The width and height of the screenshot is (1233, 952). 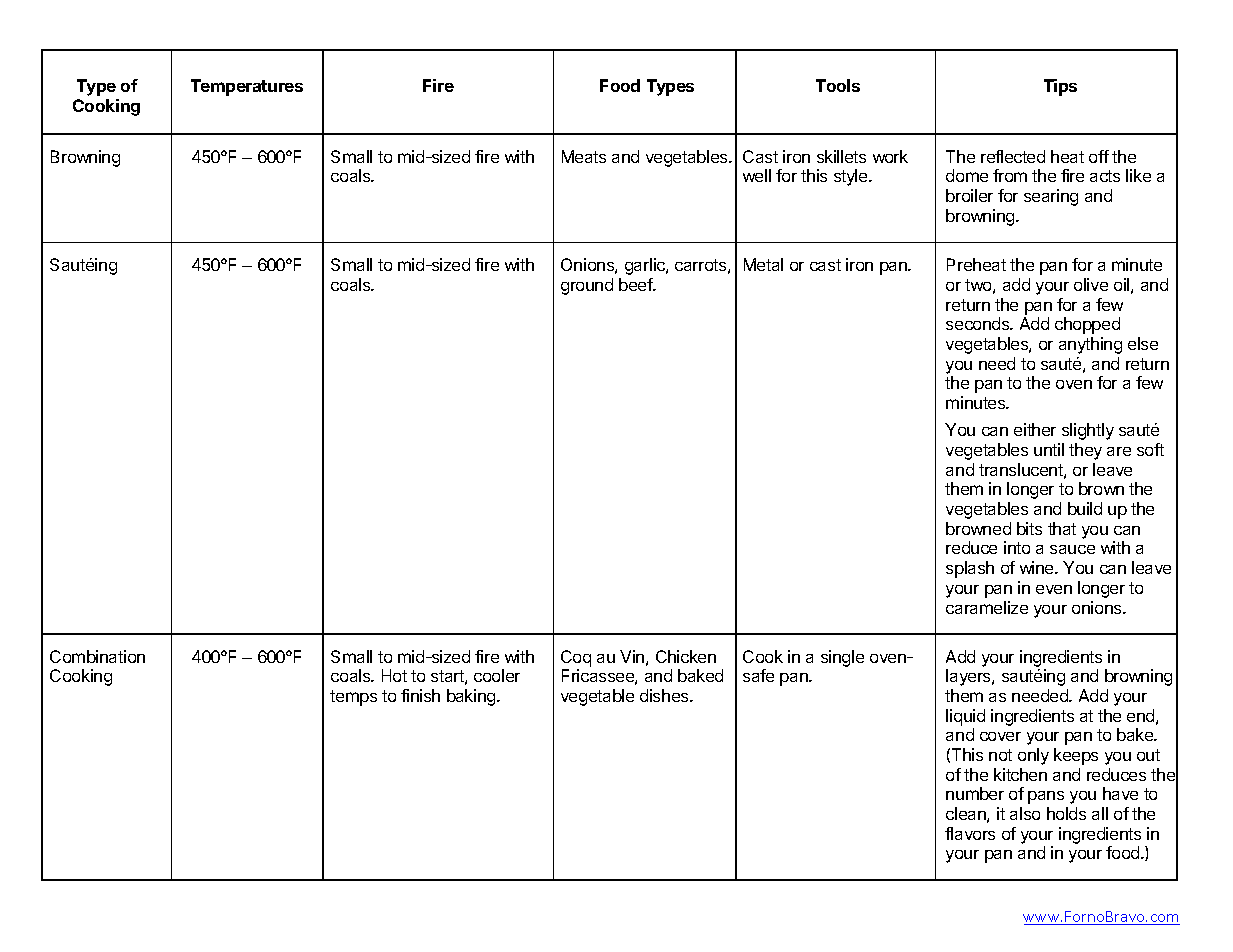 I want to click on also, so click(x=1025, y=813).
